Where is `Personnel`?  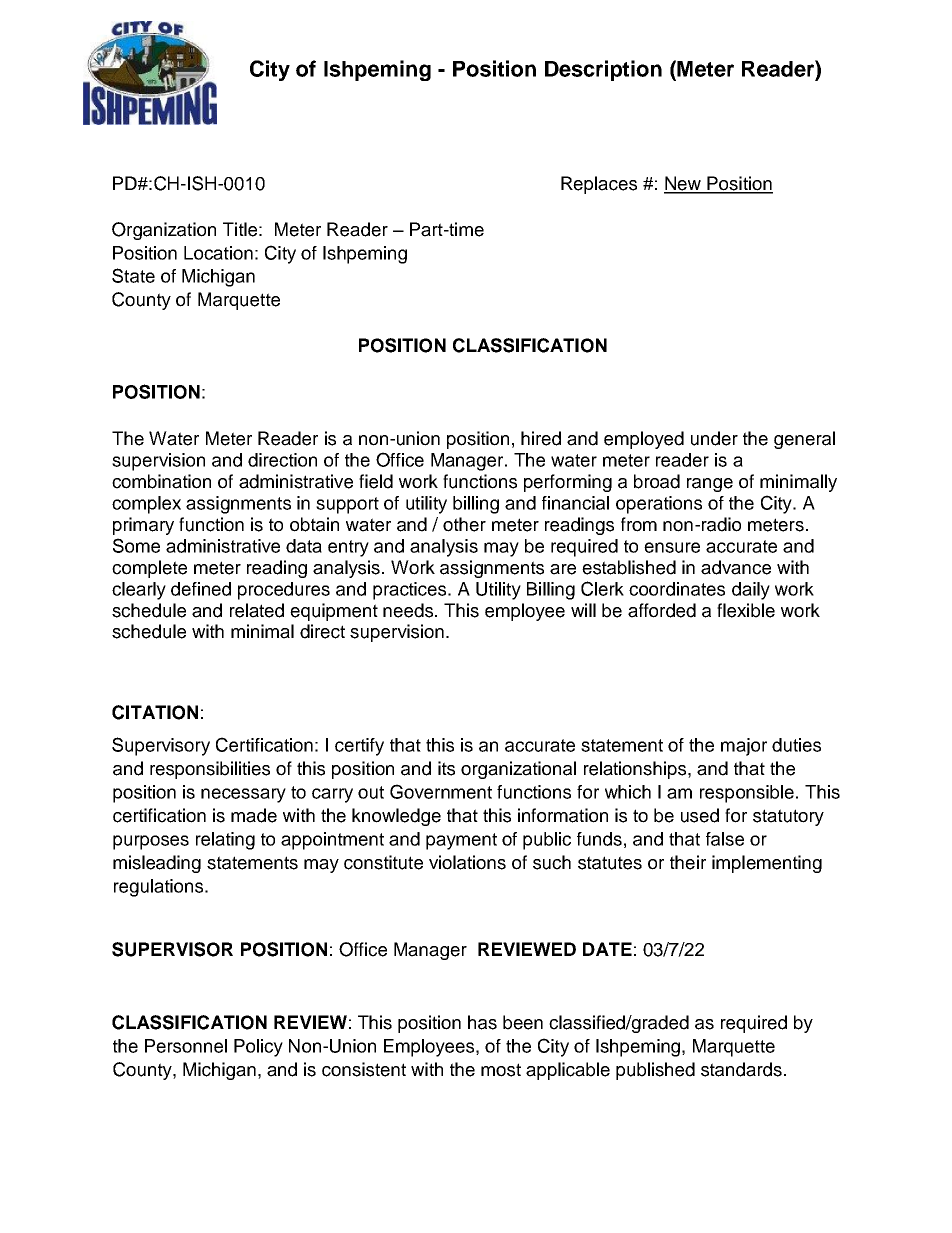
Personnel is located at coordinates (186, 1046).
